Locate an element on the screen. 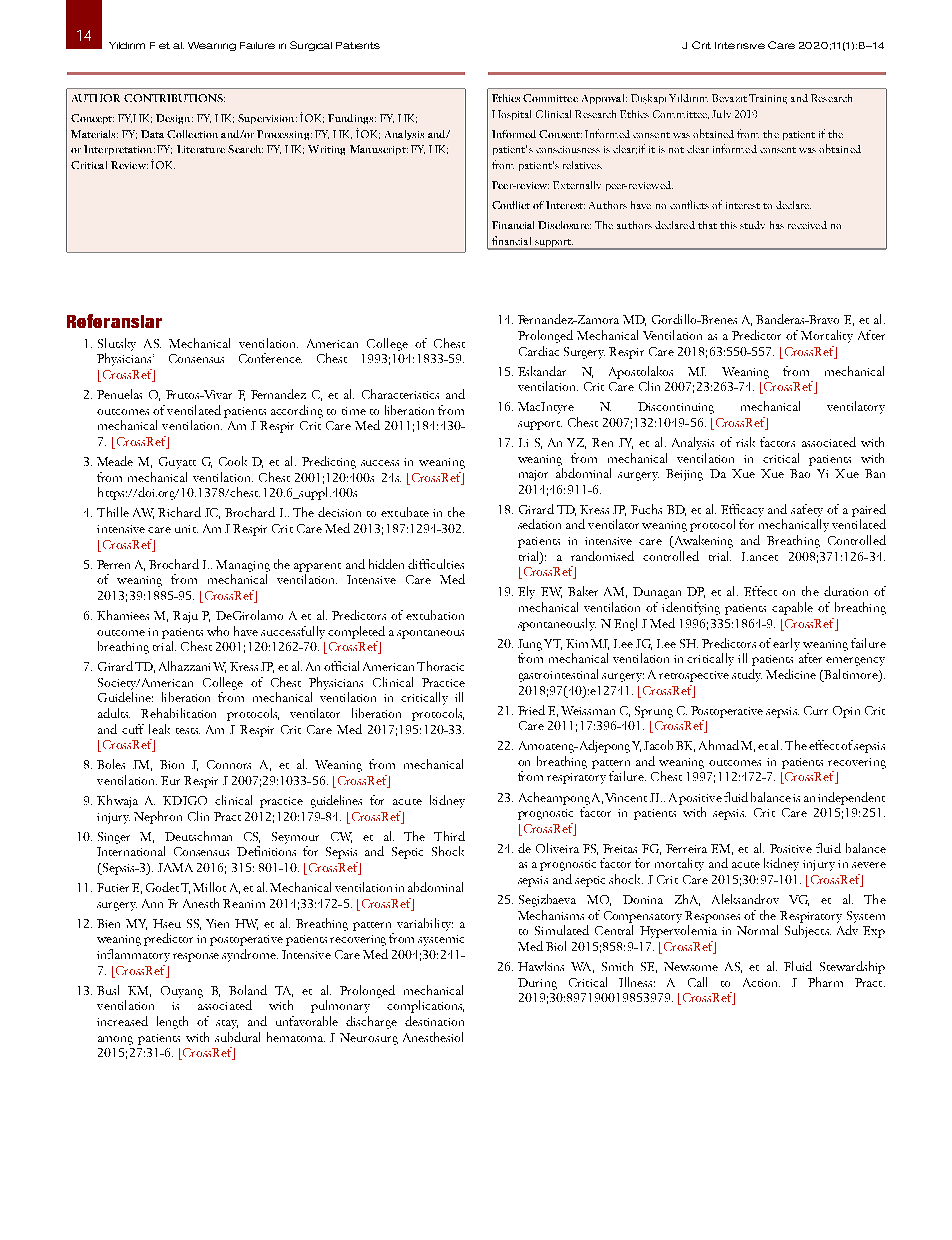 Image resolution: width=952 pixels, height=1240 pixels. Training is located at coordinates (768, 99).
